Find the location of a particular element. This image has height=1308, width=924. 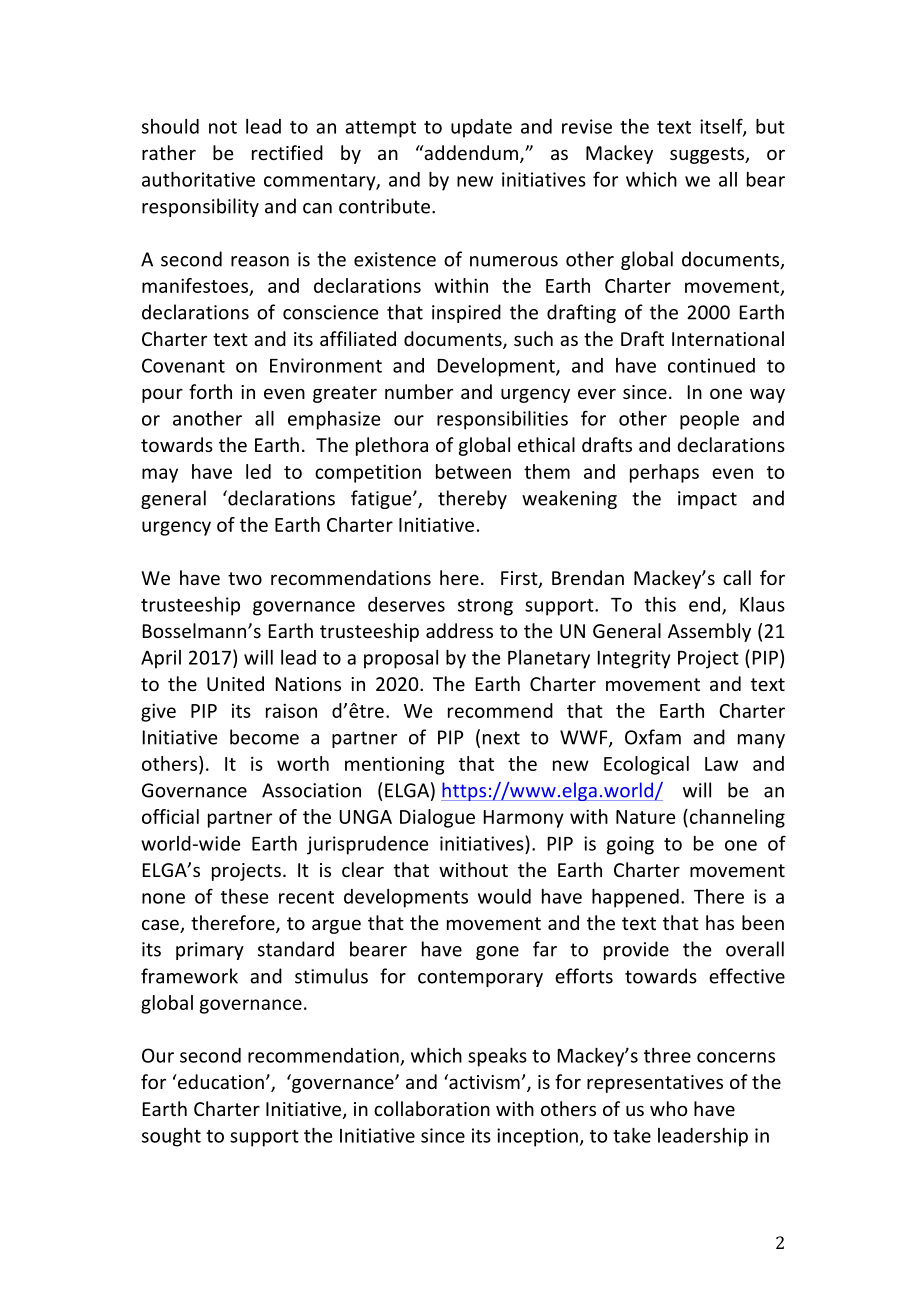

authoritative is located at coordinates (198, 179).
